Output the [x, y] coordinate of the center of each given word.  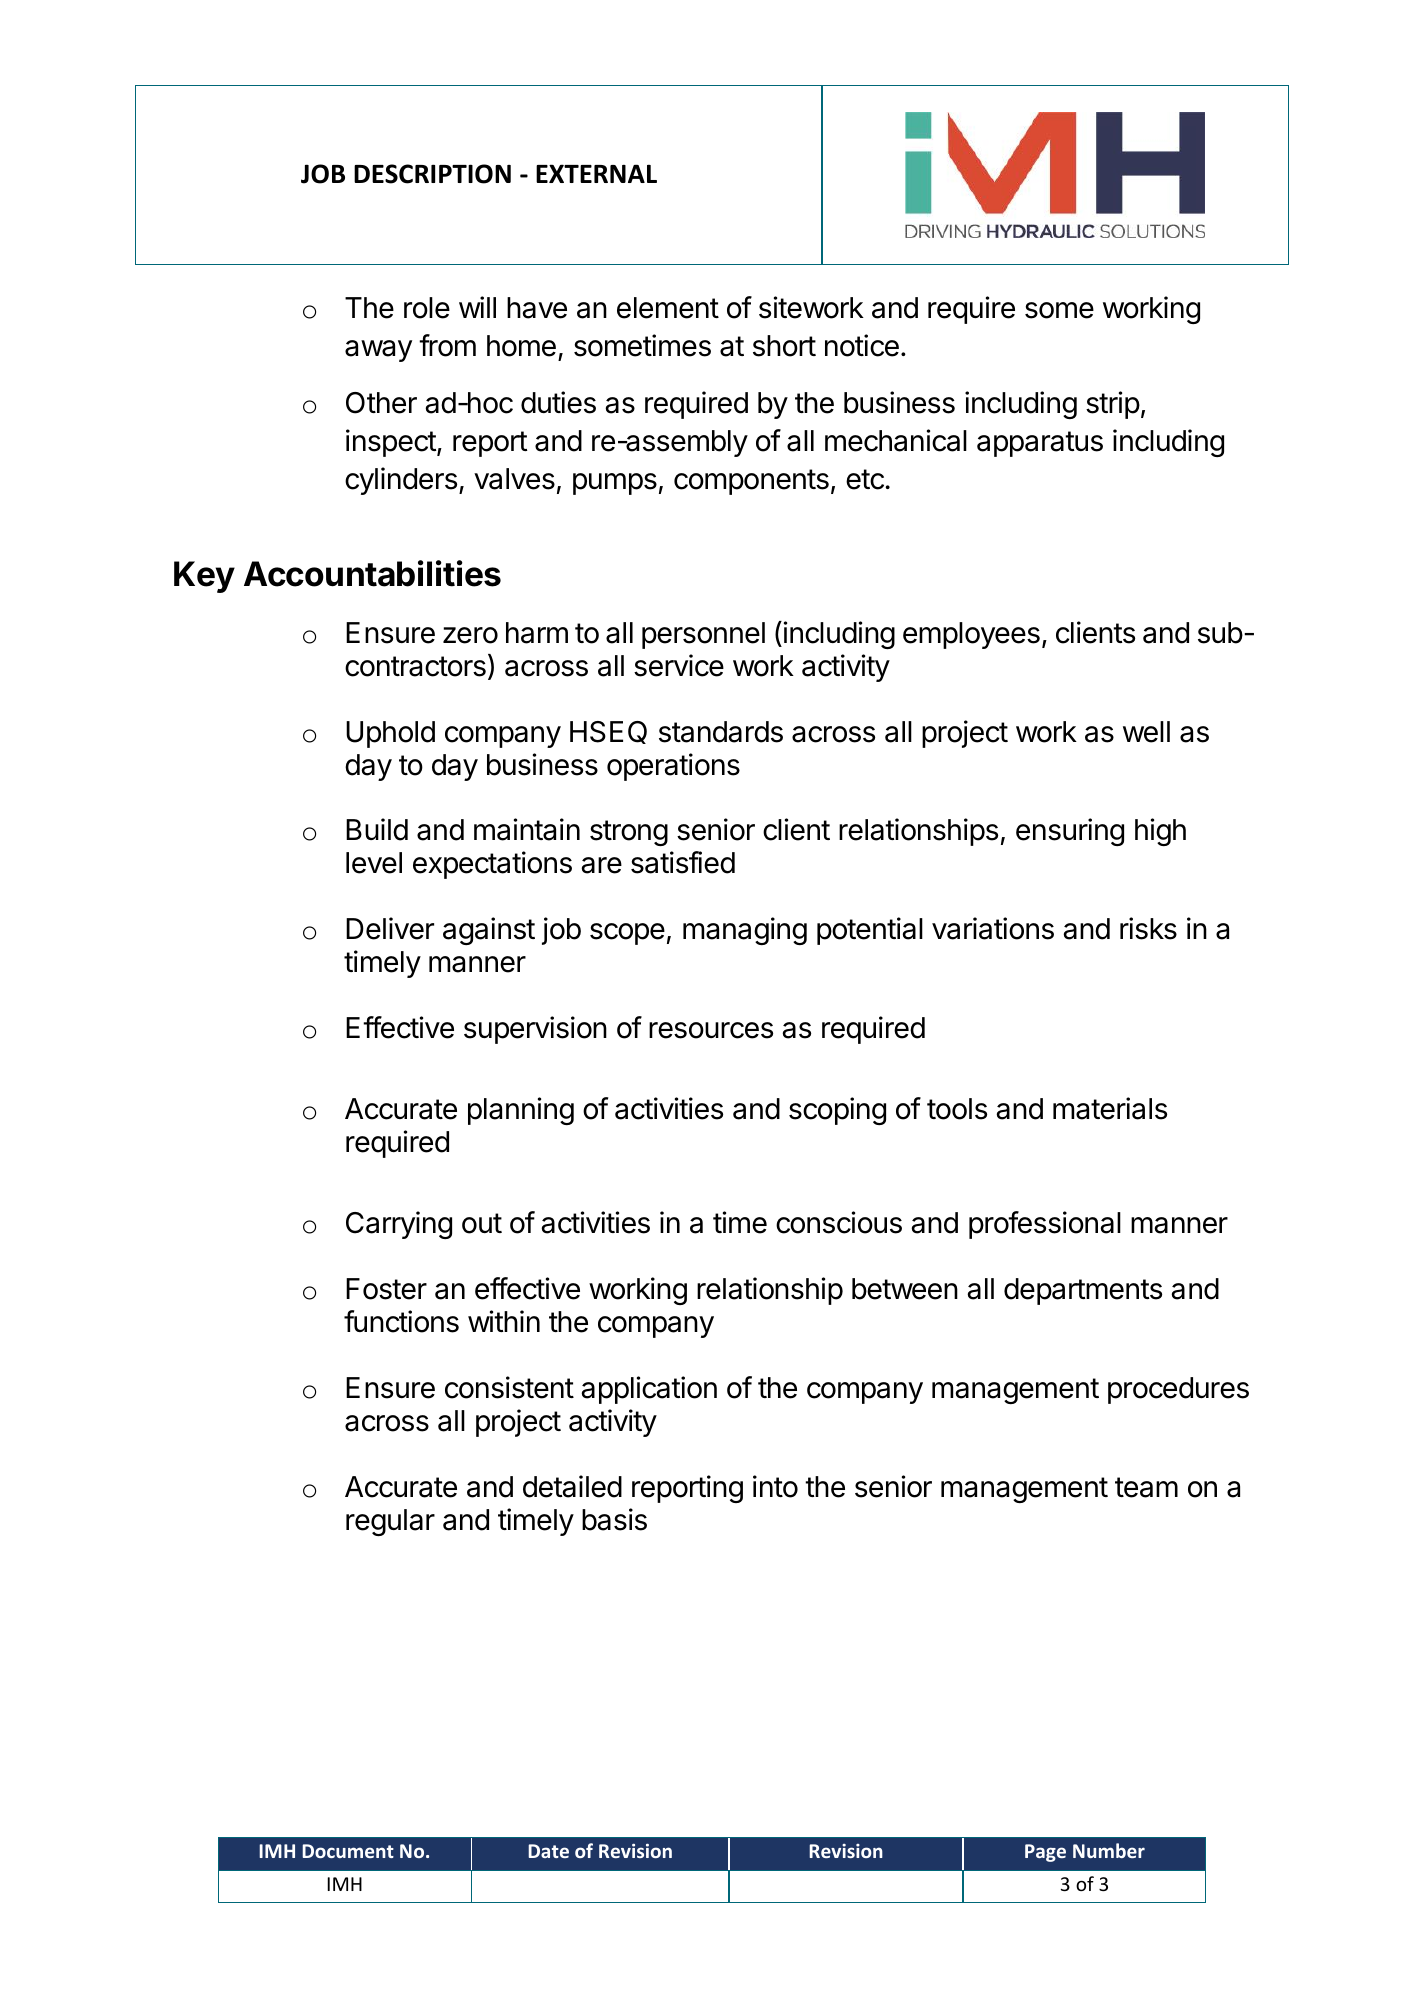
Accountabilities [372, 573]
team [1146, 1487]
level [374, 863]
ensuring [1070, 832]
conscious [839, 1222]
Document [348, 1851]
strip [1113, 405]
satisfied [683, 862]
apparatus [1040, 444]
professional [1045, 1225]
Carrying [399, 1225]
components [751, 482]
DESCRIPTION [432, 174]
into [775, 1486]
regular [390, 1522]
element [668, 308]
